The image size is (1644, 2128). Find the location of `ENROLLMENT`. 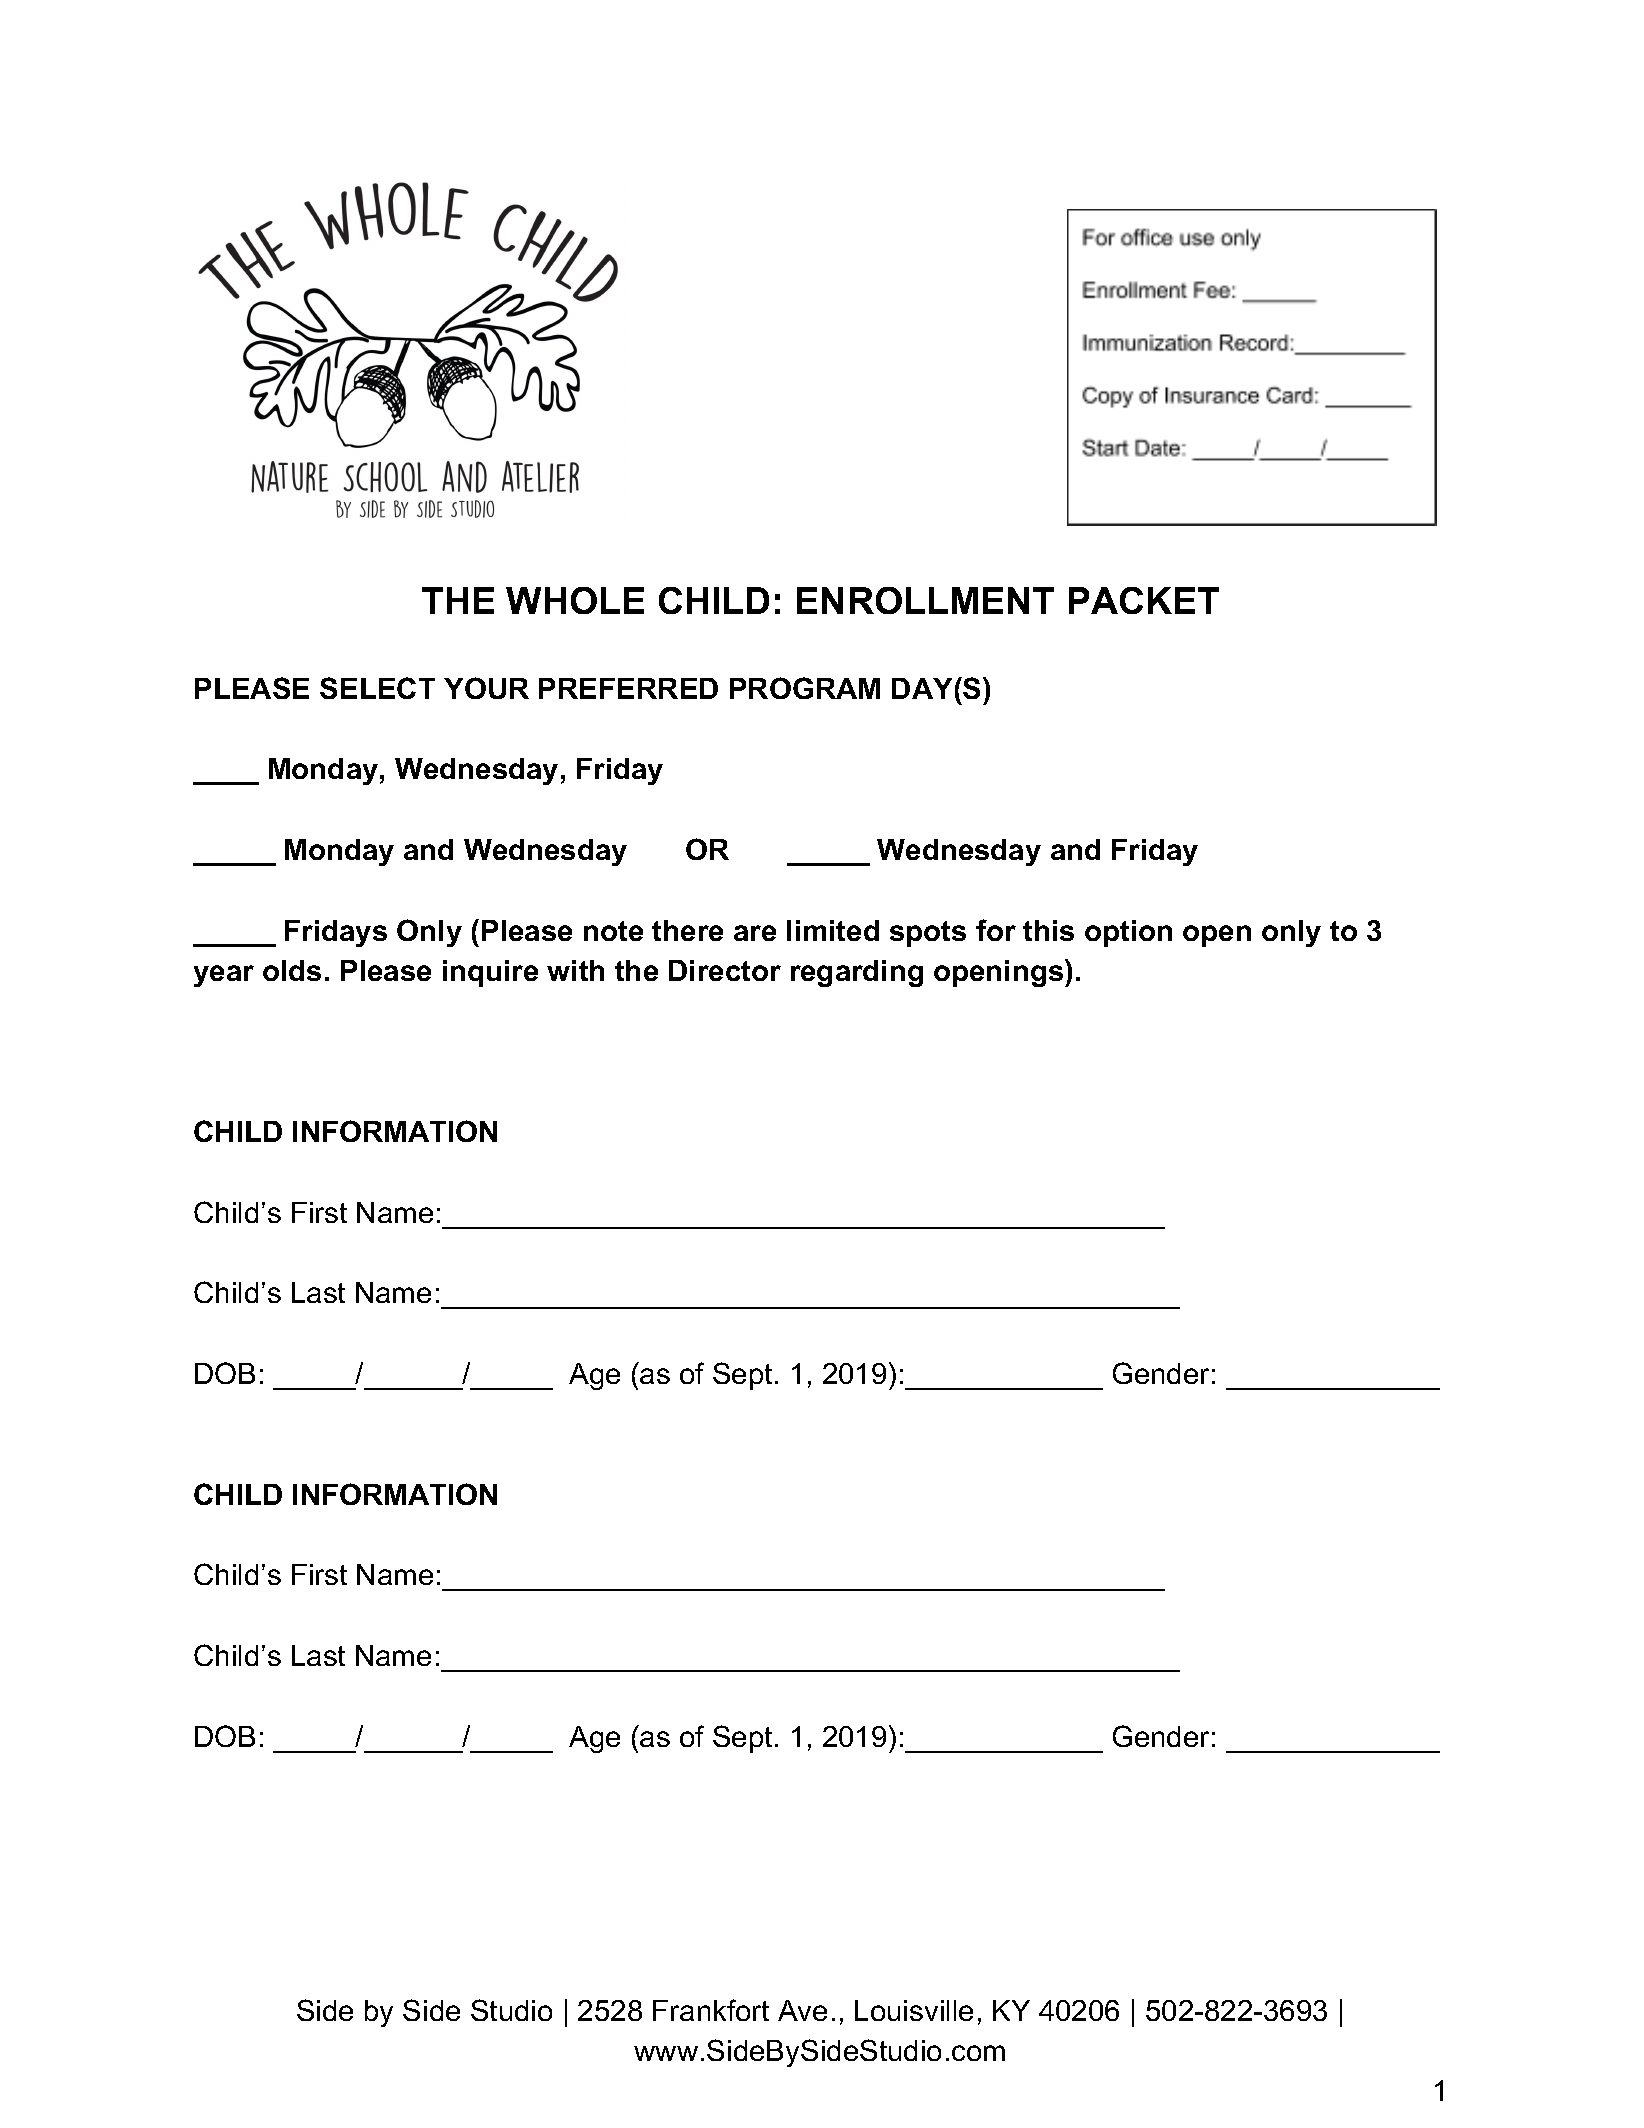

ENROLLMENT is located at coordinates (925, 600).
